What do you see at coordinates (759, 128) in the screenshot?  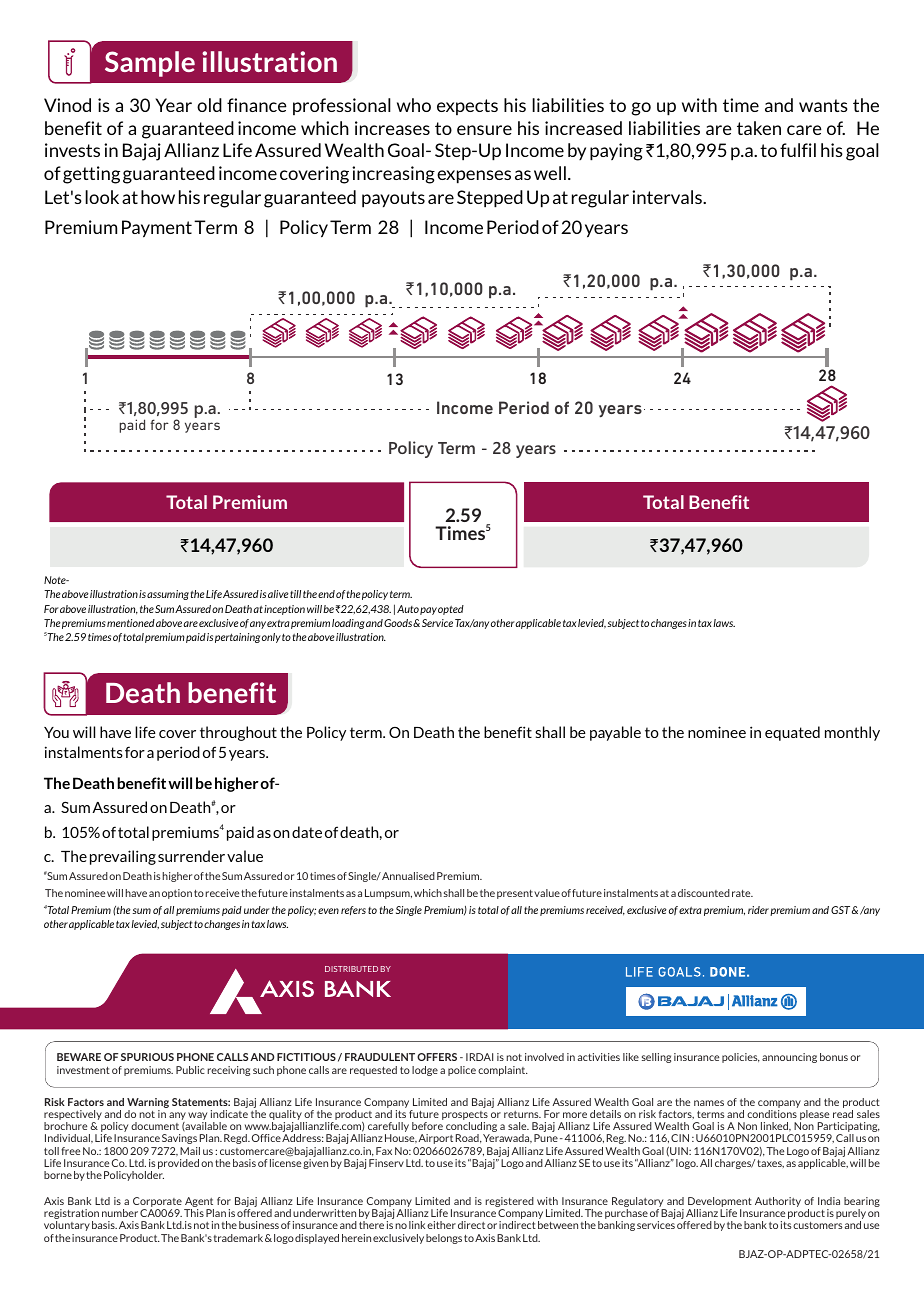 I see `taken` at bounding box center [759, 128].
